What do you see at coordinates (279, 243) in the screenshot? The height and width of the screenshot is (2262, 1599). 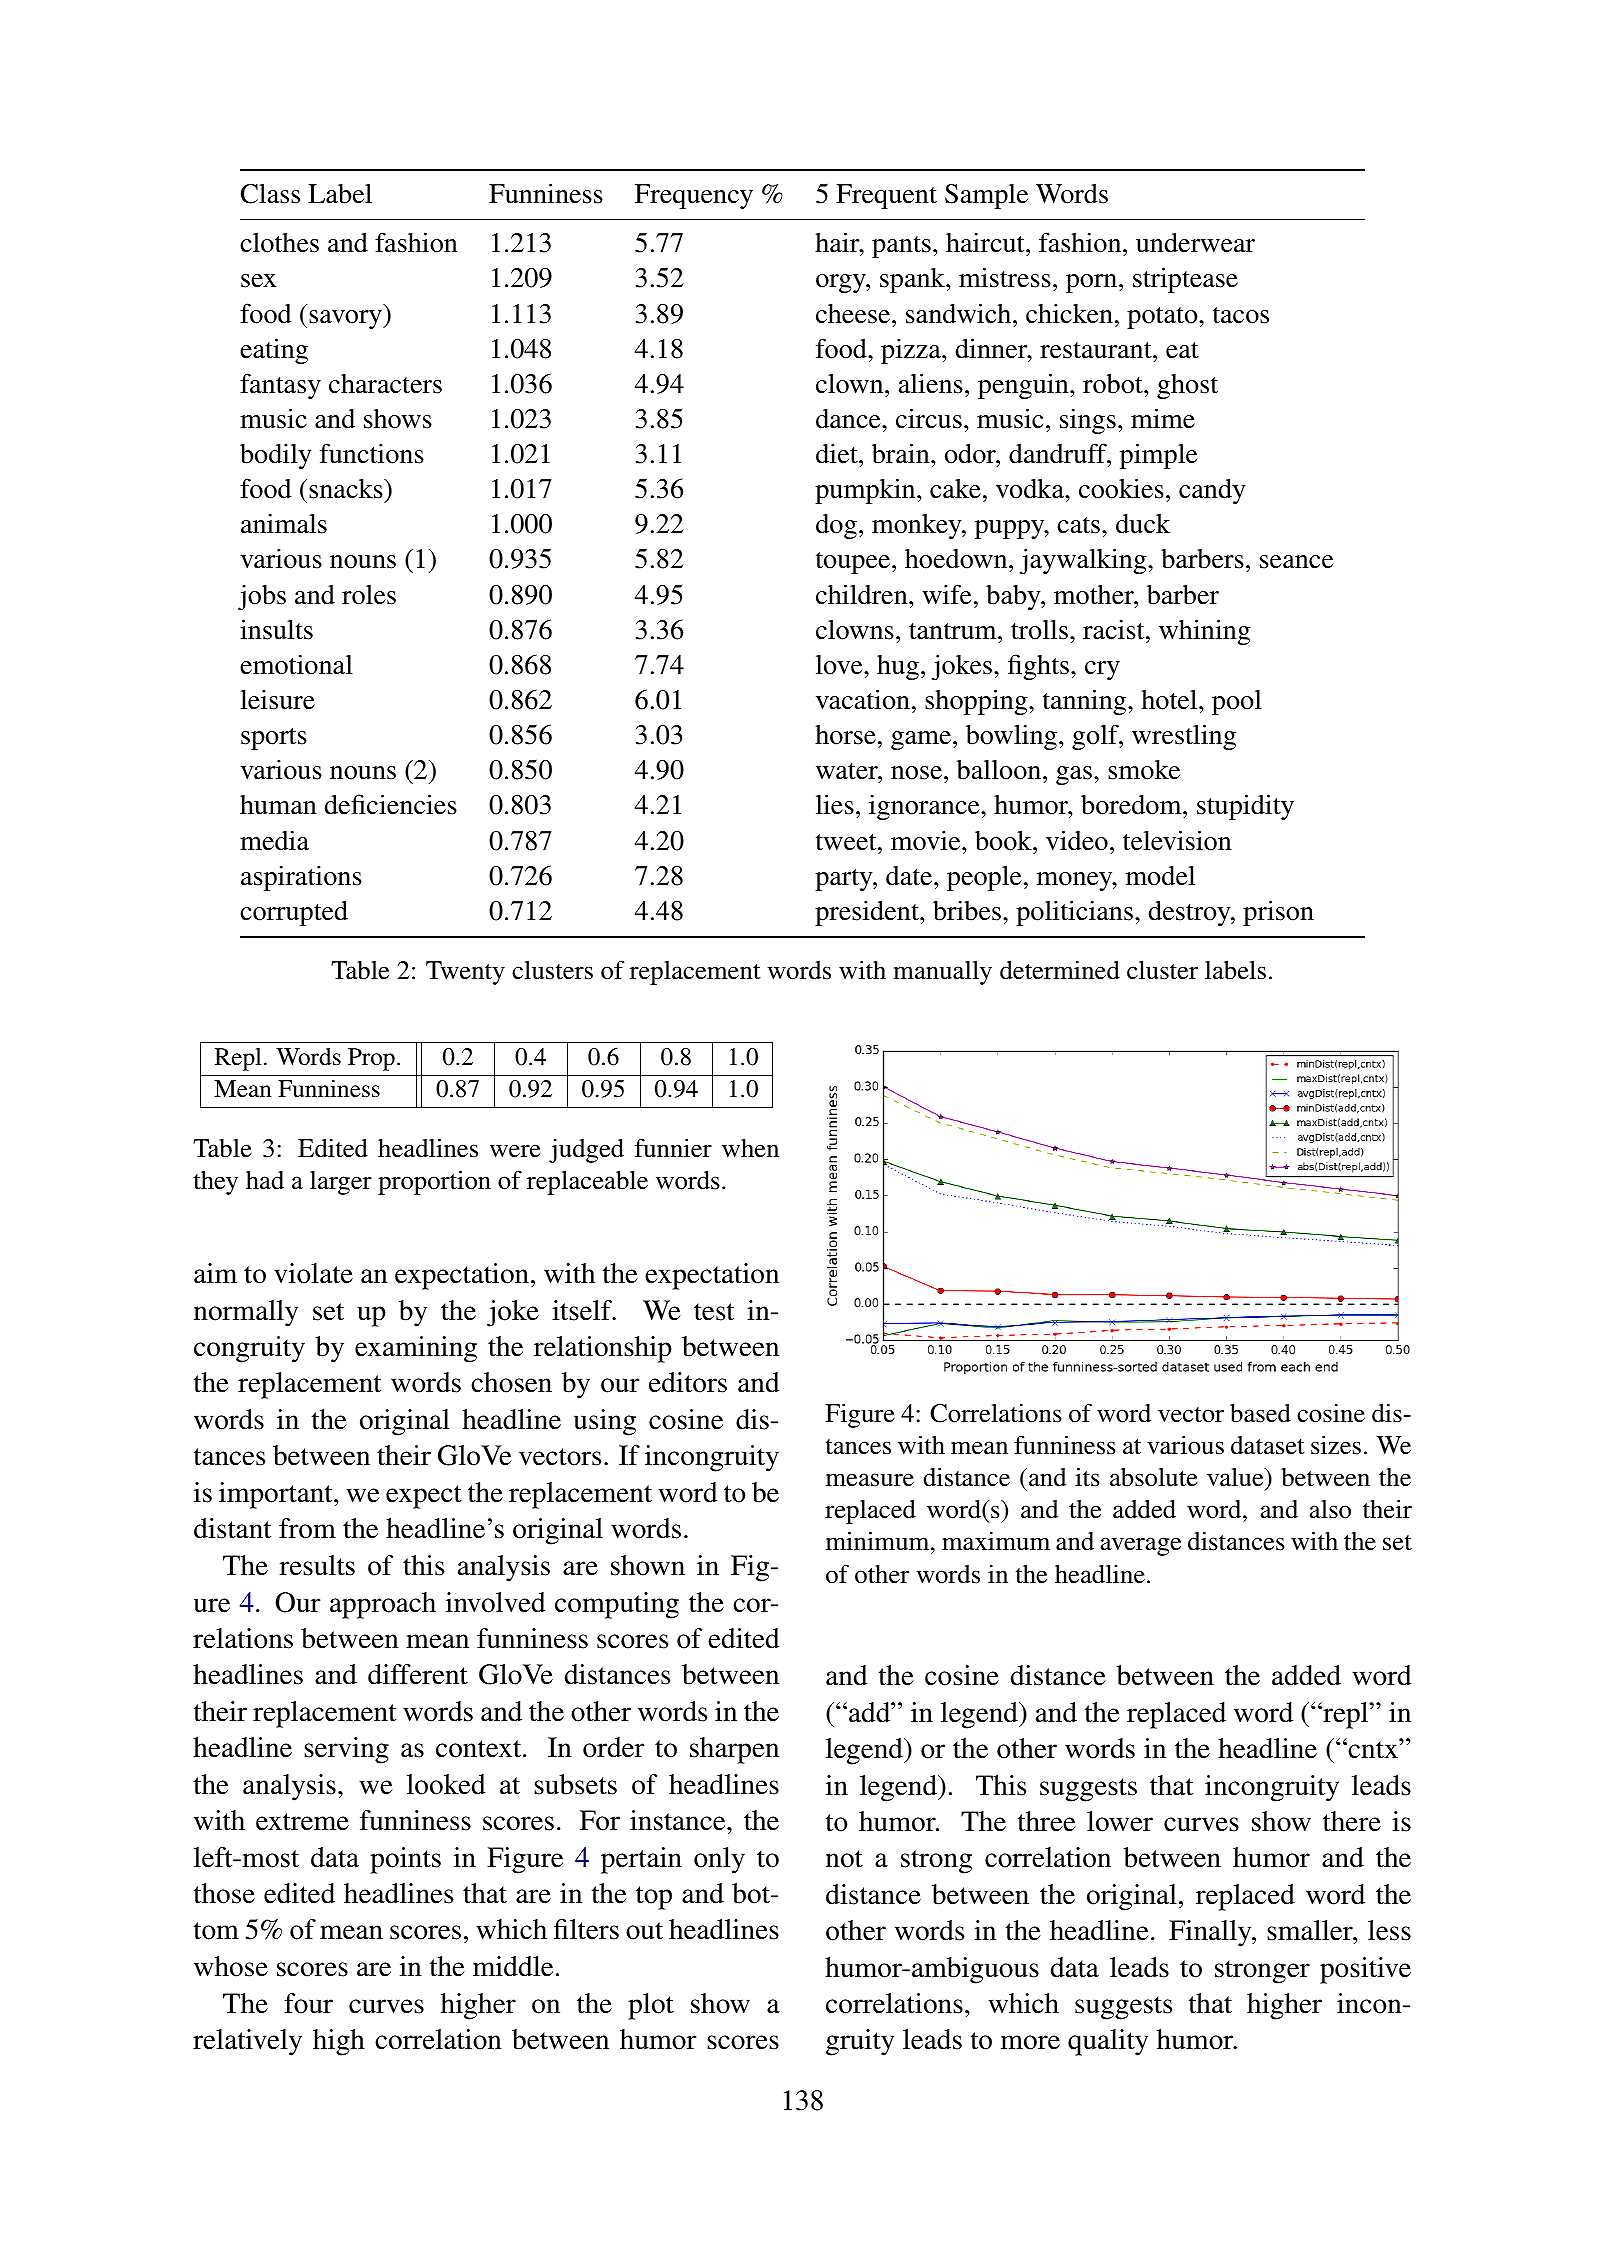 I see `clothes` at bounding box center [279, 243].
